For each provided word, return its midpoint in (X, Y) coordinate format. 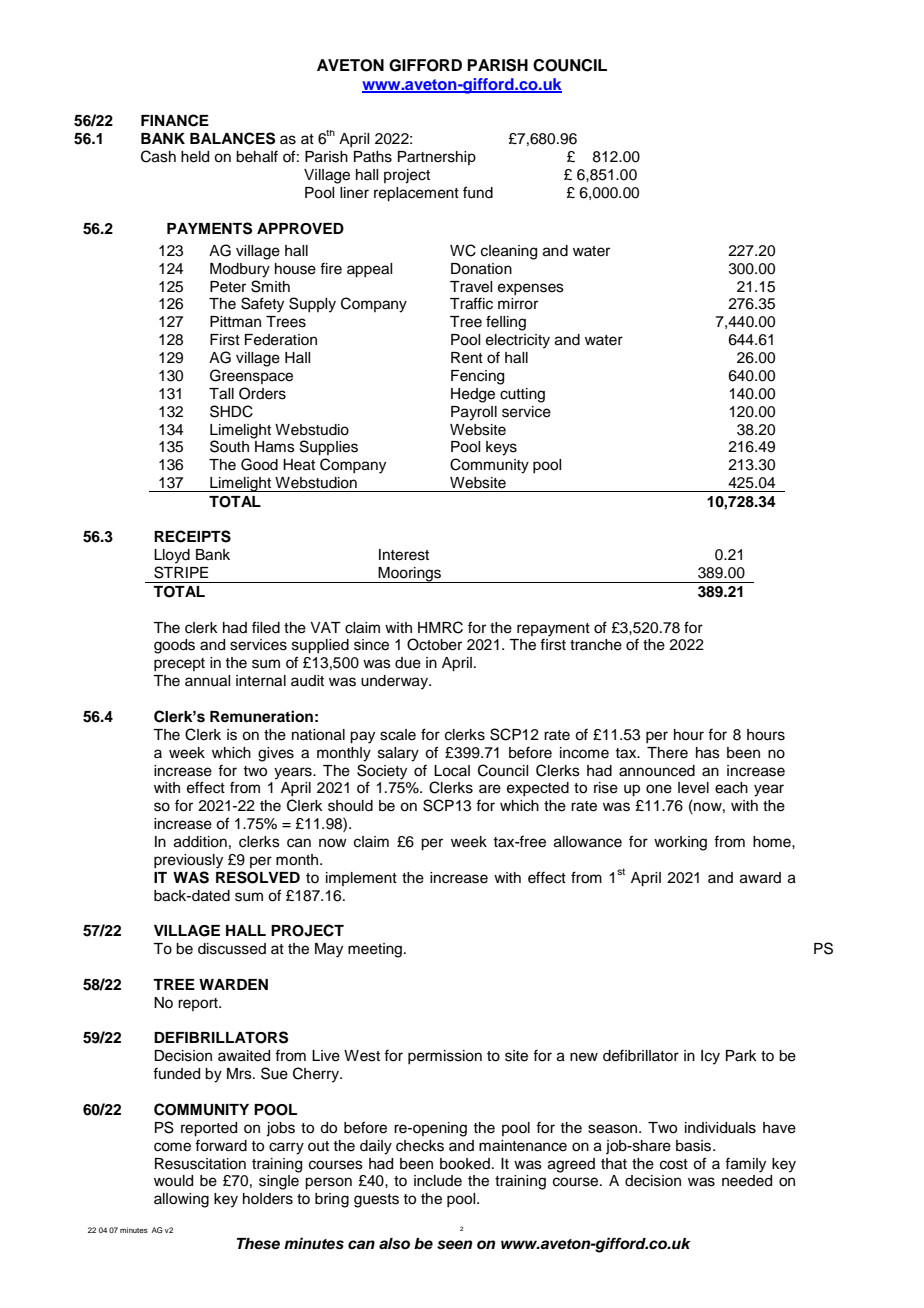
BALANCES (232, 138)
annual (207, 681)
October (434, 644)
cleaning (509, 252)
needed (747, 1181)
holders (268, 1199)
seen (454, 1245)
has (708, 753)
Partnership (437, 158)
